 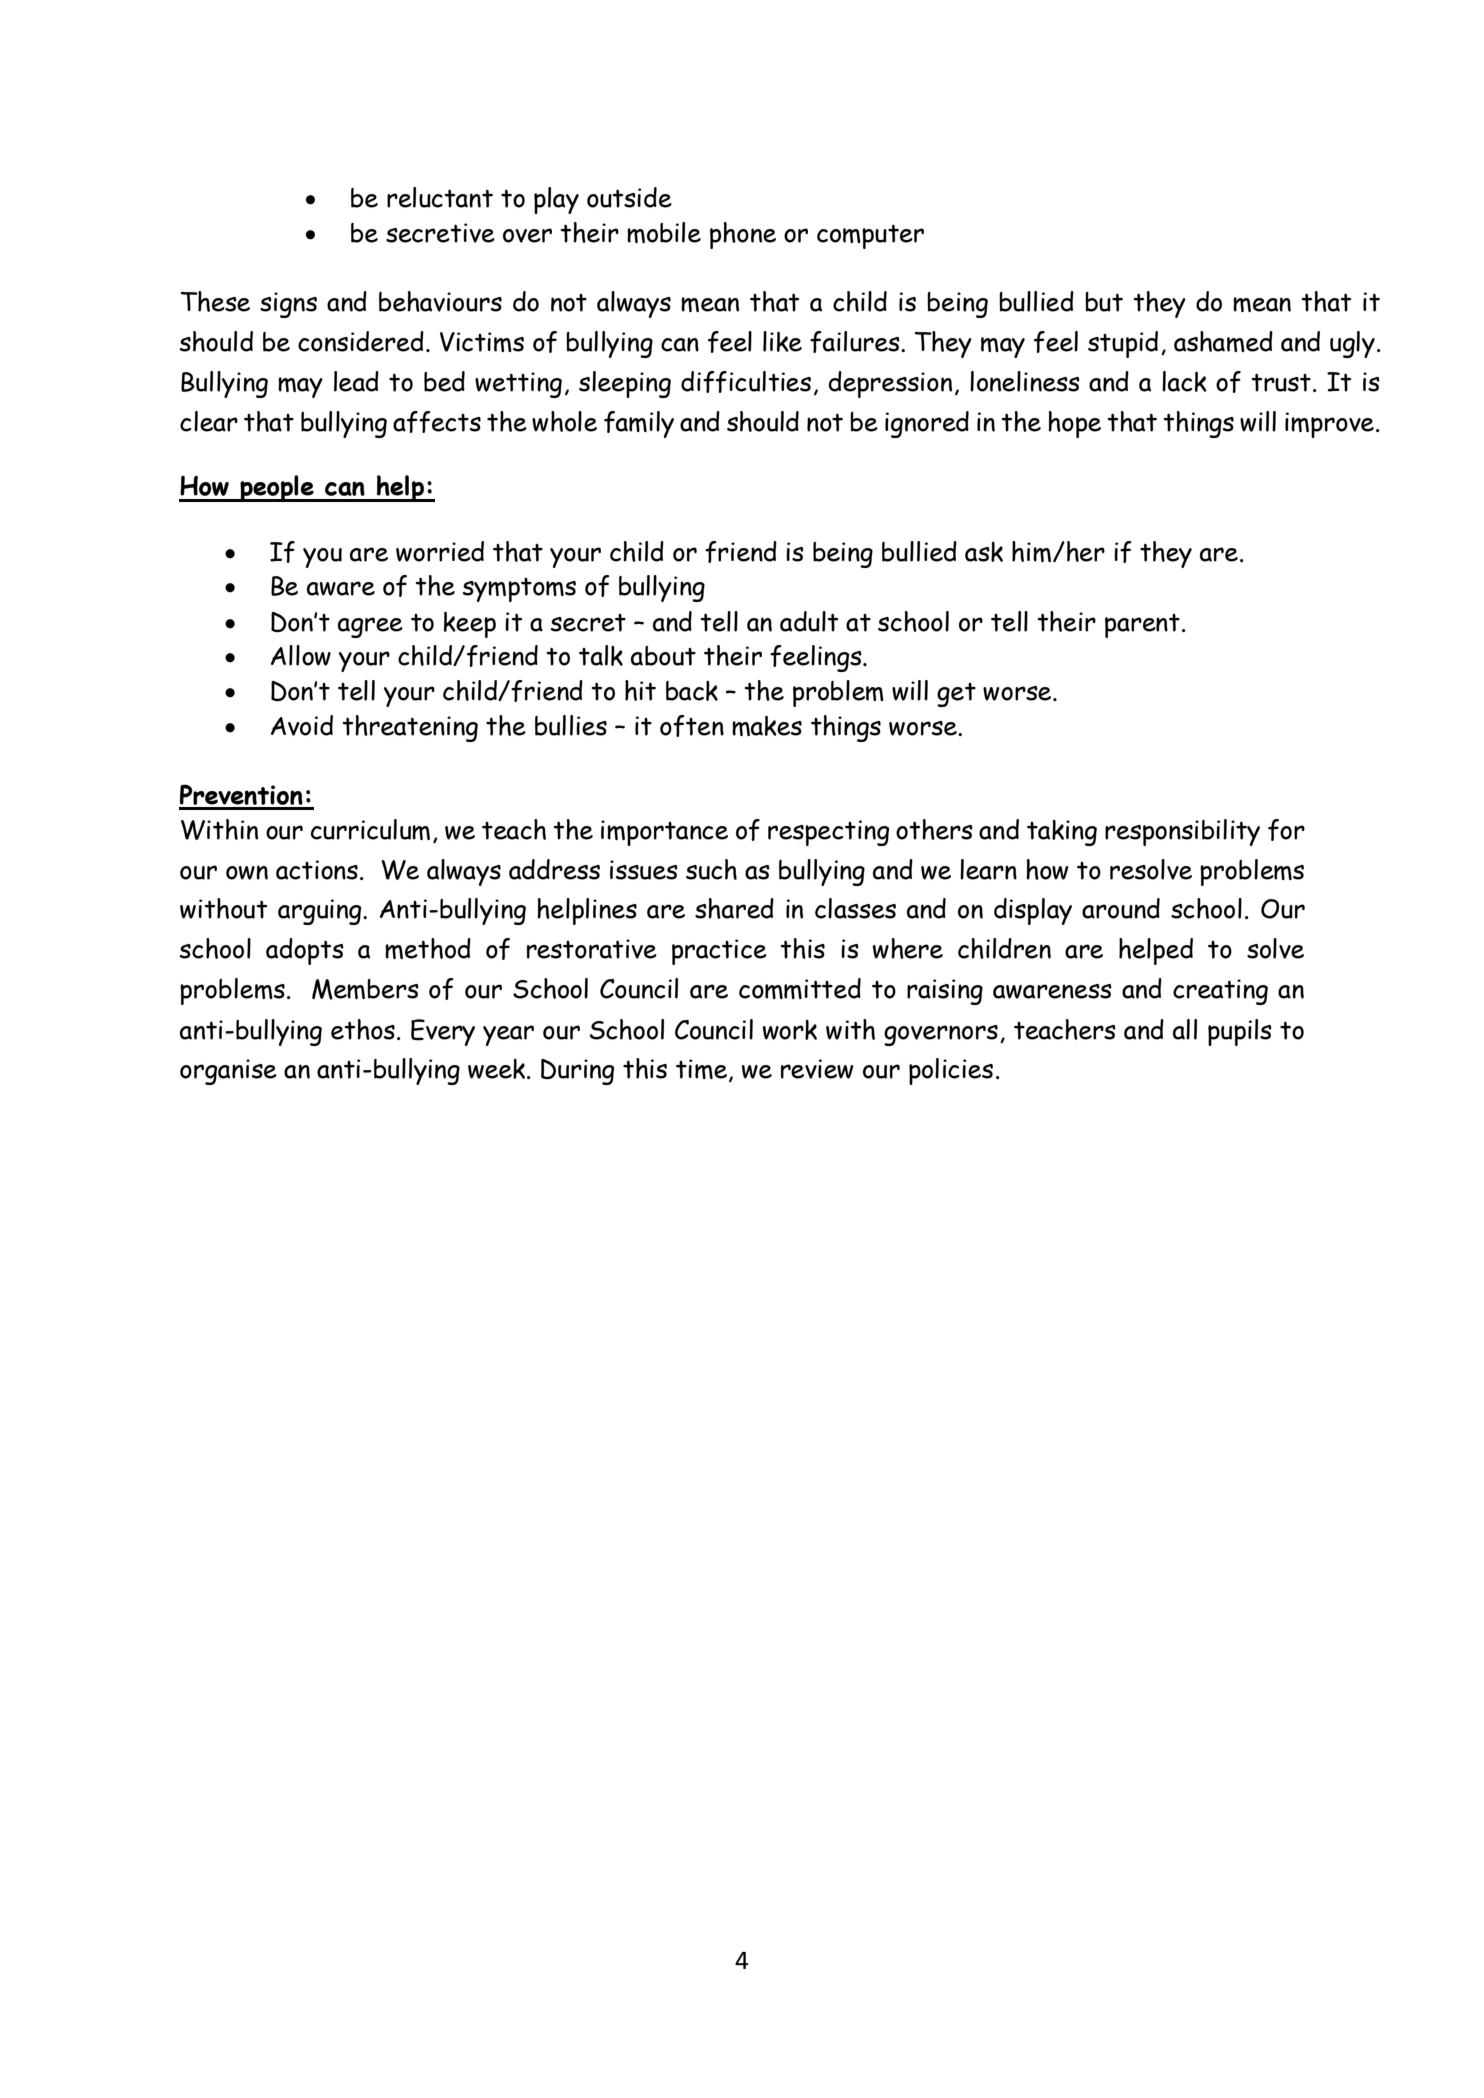 What do you see at coordinates (277, 488) in the screenshot?
I see `people` at bounding box center [277, 488].
